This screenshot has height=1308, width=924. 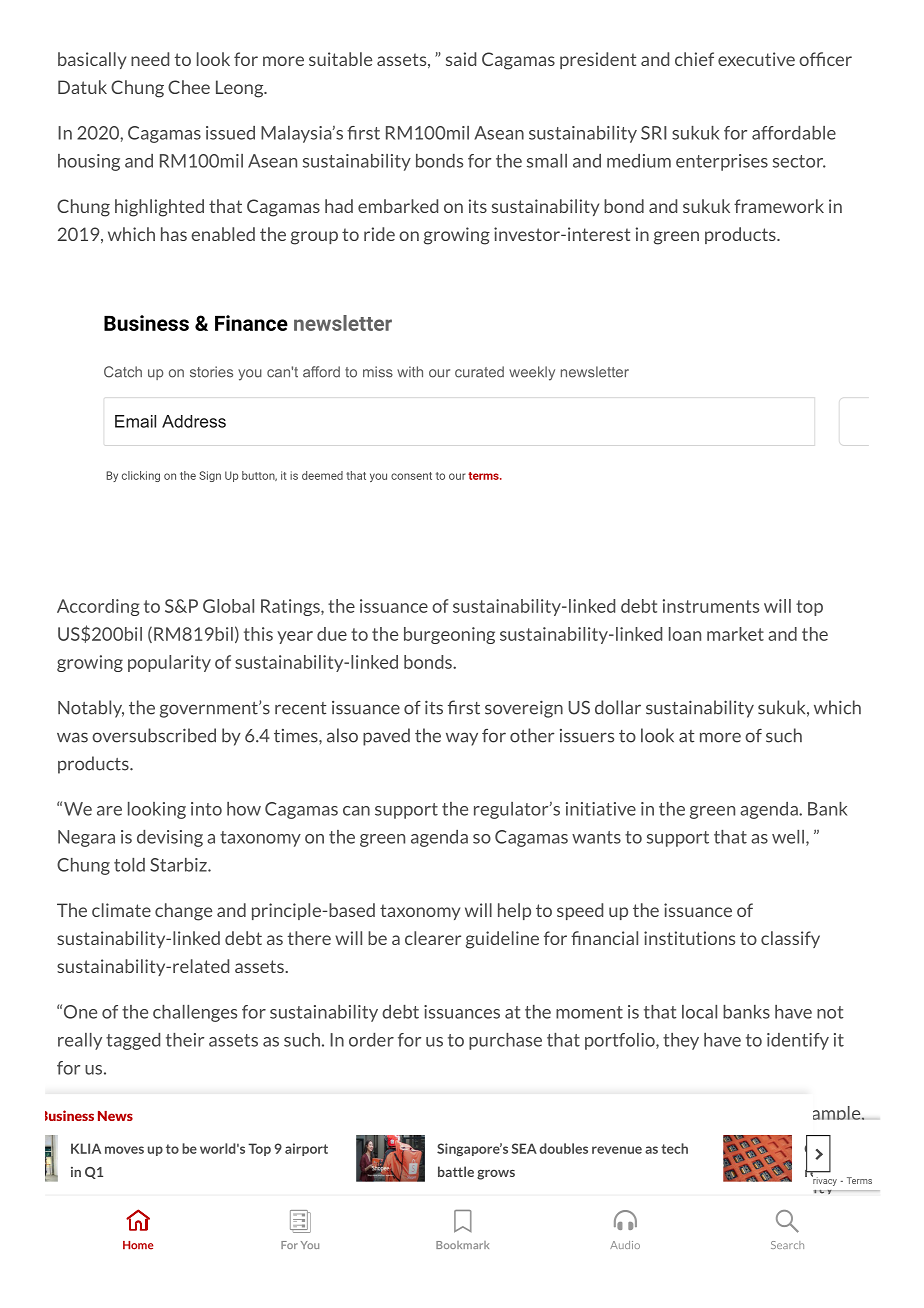 I want to click on well, so click(x=788, y=837).
